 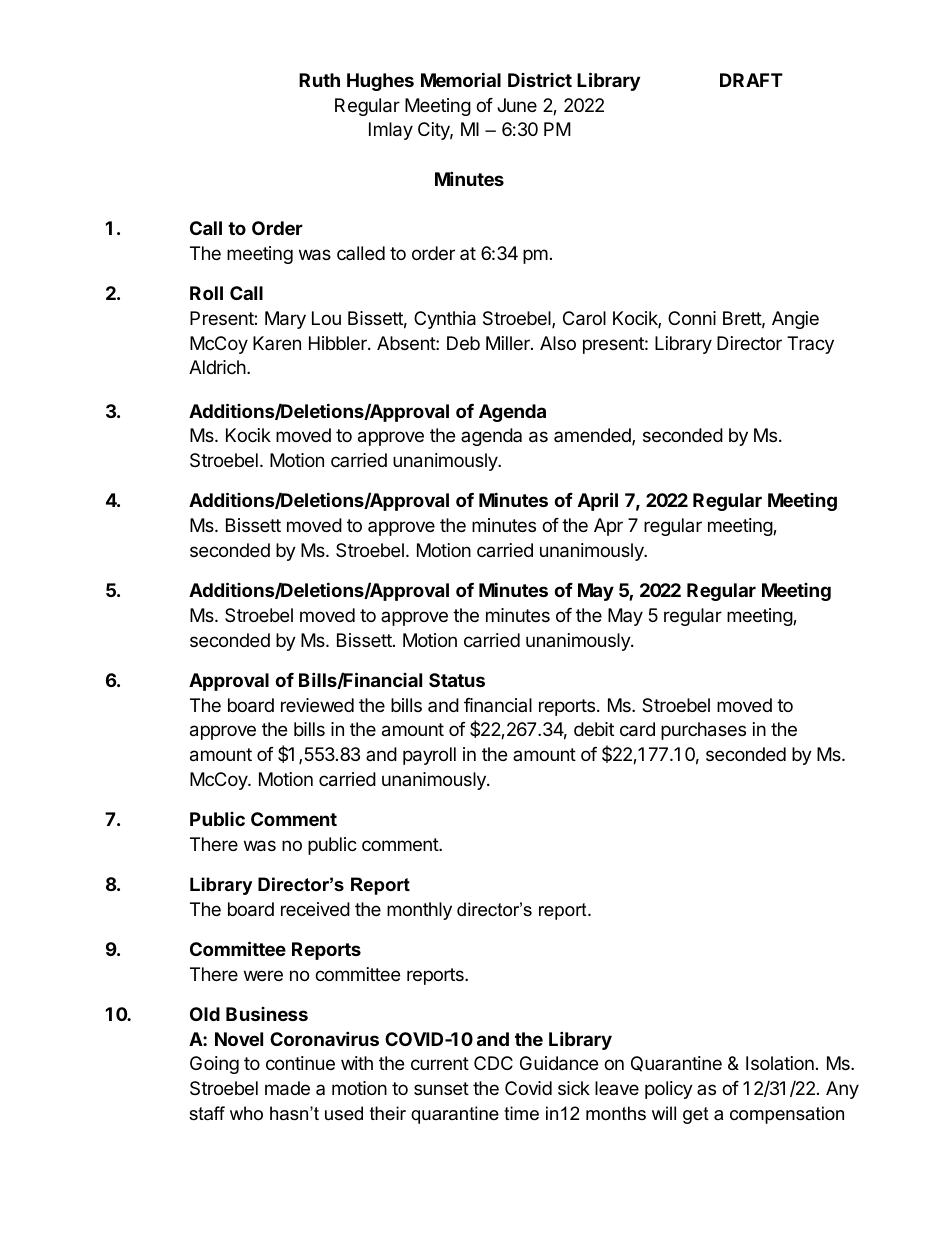 I want to click on Ruth, so click(x=319, y=80).
